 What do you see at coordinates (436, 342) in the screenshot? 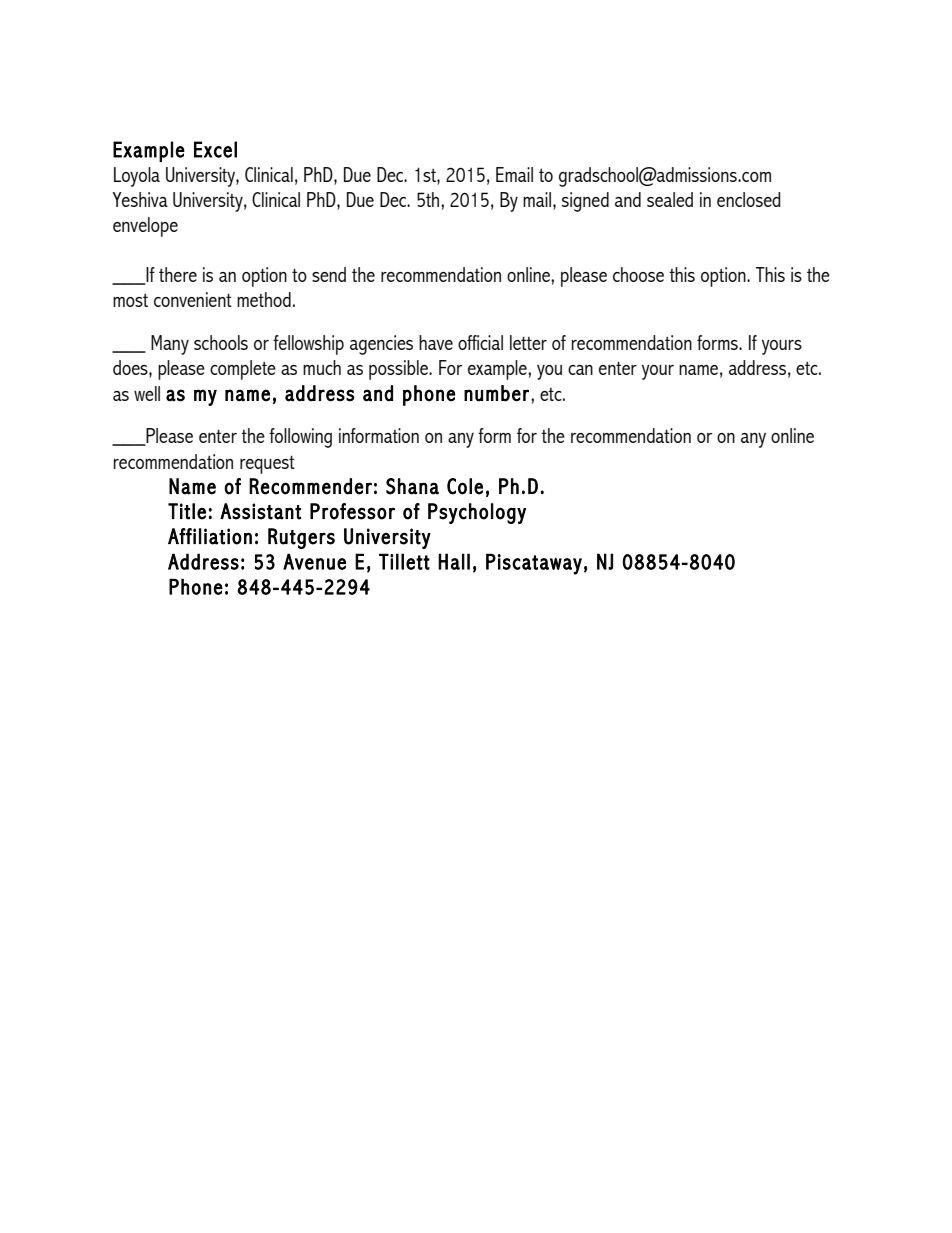
I see `have` at bounding box center [436, 342].
